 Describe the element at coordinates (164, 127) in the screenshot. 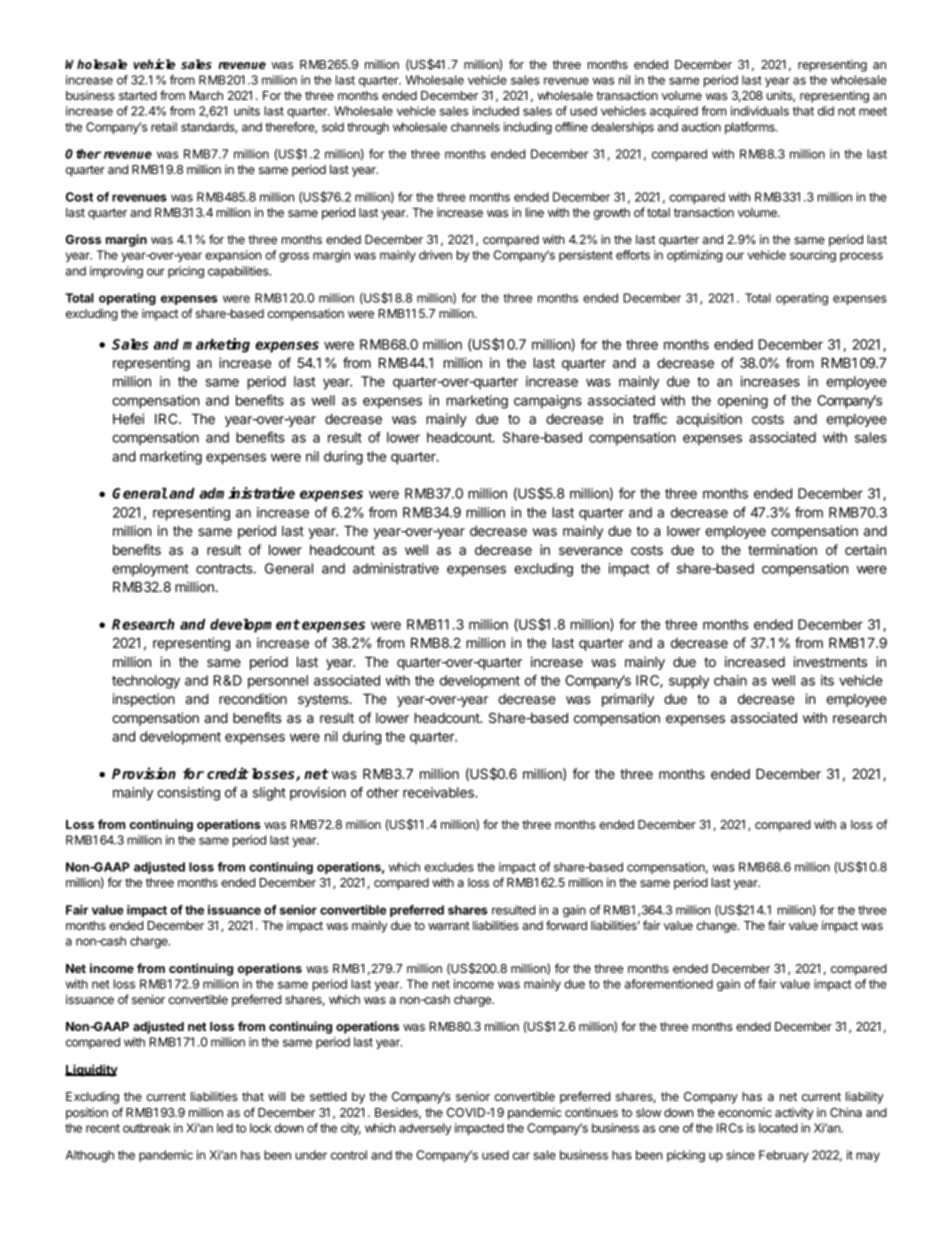

I see `retail` at that location.
